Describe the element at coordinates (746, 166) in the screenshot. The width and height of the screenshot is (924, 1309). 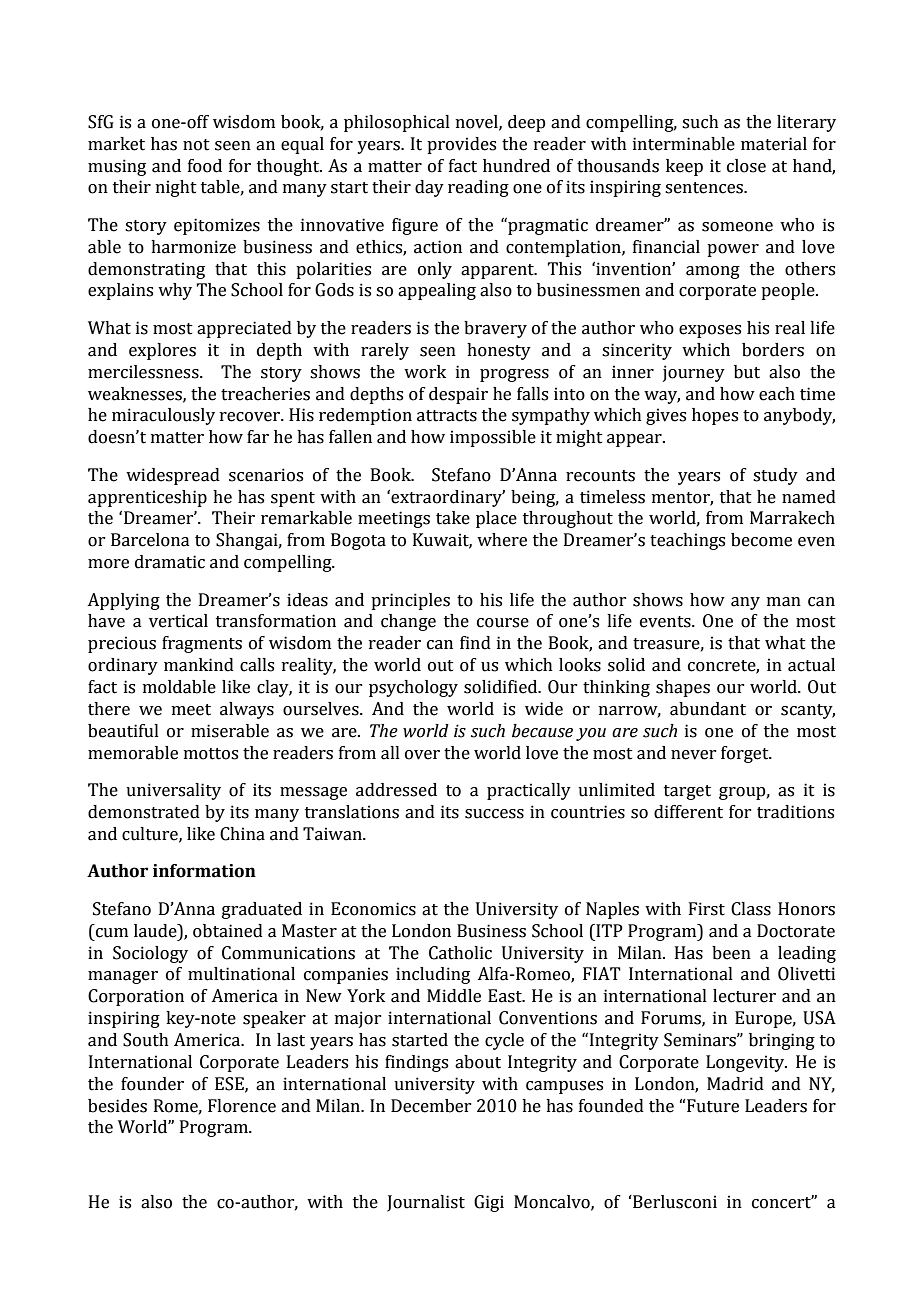
I see `close` at that location.
